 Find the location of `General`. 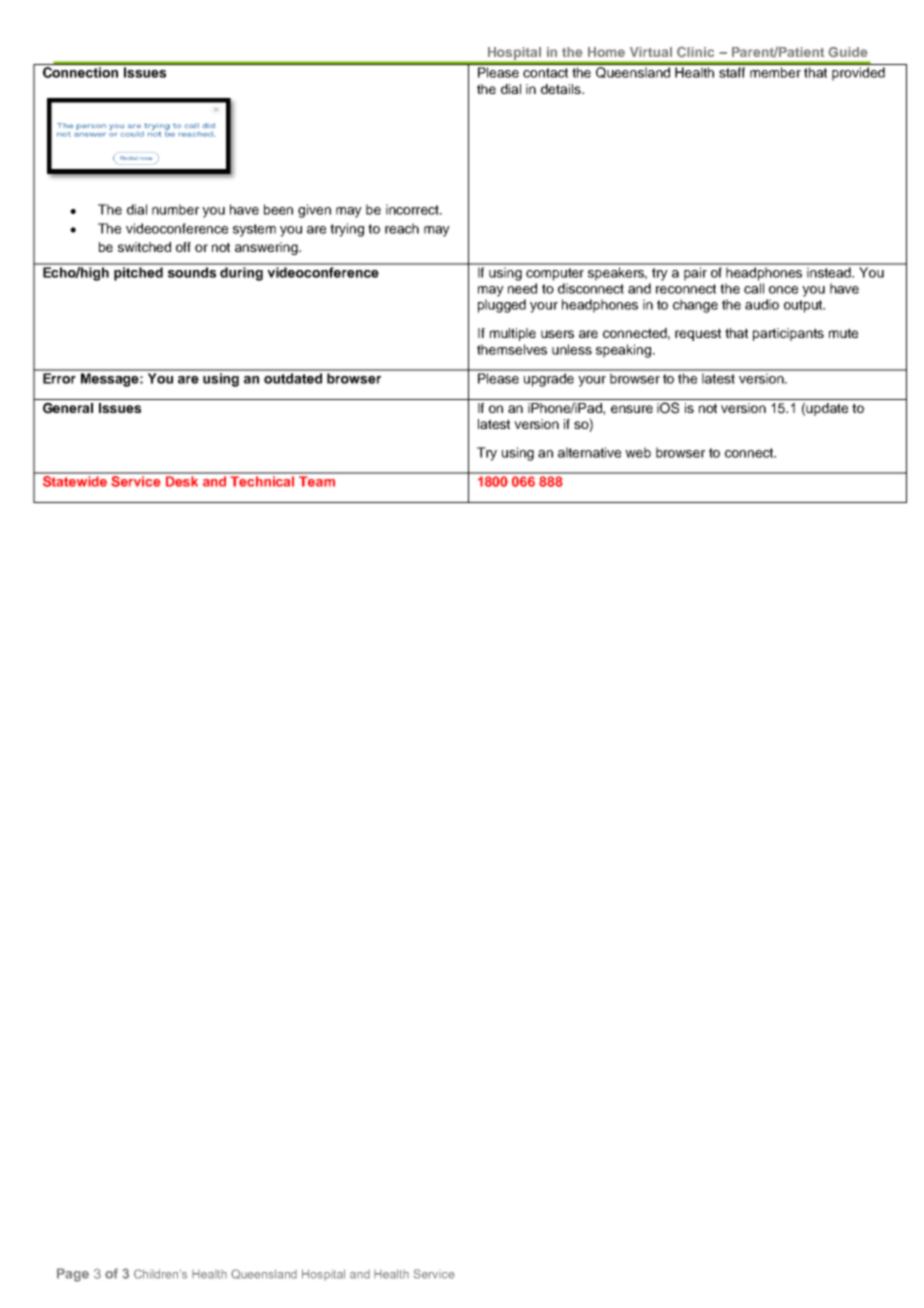

General is located at coordinates (68, 408).
